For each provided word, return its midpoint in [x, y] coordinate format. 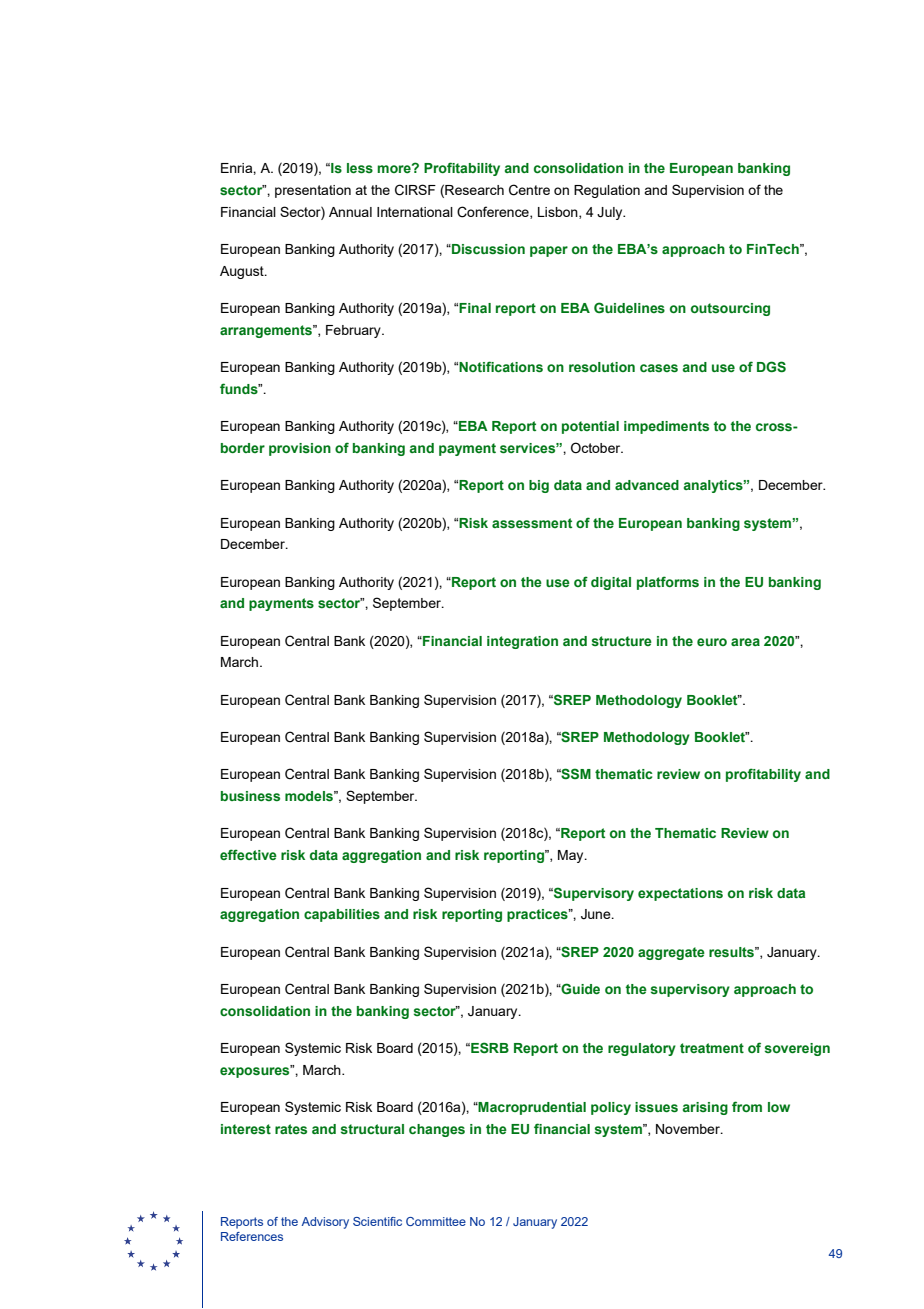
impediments [666, 427]
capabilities [342, 915]
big [539, 486]
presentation [313, 191]
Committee [436, 1221]
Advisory [325, 1223]
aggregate [671, 953]
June [597, 914]
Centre [529, 190]
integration [522, 642]
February [354, 331]
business [250, 796]
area [745, 642]
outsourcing [730, 309]
